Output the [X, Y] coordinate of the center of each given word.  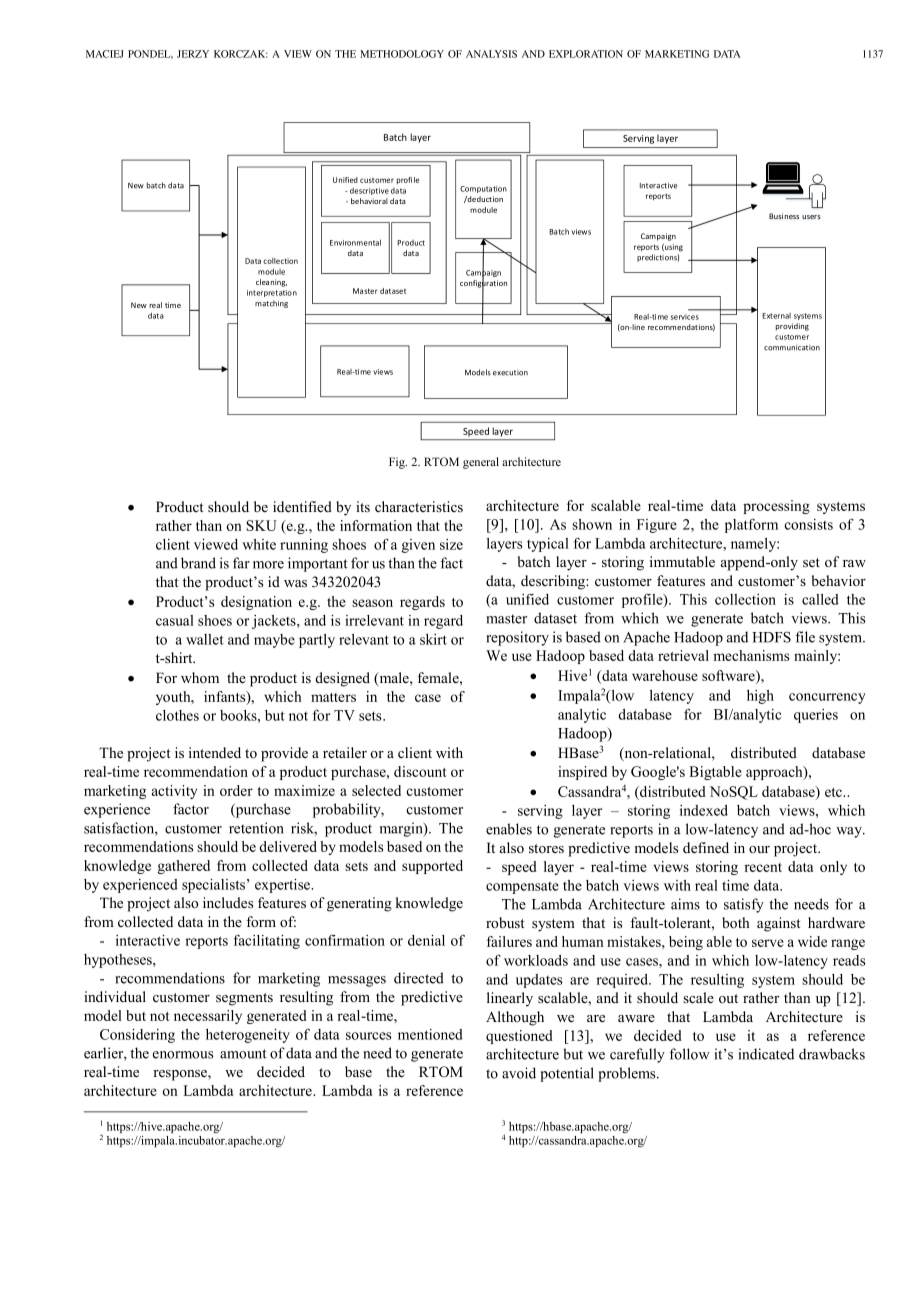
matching [271, 304]
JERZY [193, 54]
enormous [183, 1055]
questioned [519, 1037]
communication [792, 347]
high [760, 697]
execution [510, 373]
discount [420, 771]
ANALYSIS [491, 54]
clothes [177, 715]
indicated [766, 1054]
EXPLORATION [586, 54]
